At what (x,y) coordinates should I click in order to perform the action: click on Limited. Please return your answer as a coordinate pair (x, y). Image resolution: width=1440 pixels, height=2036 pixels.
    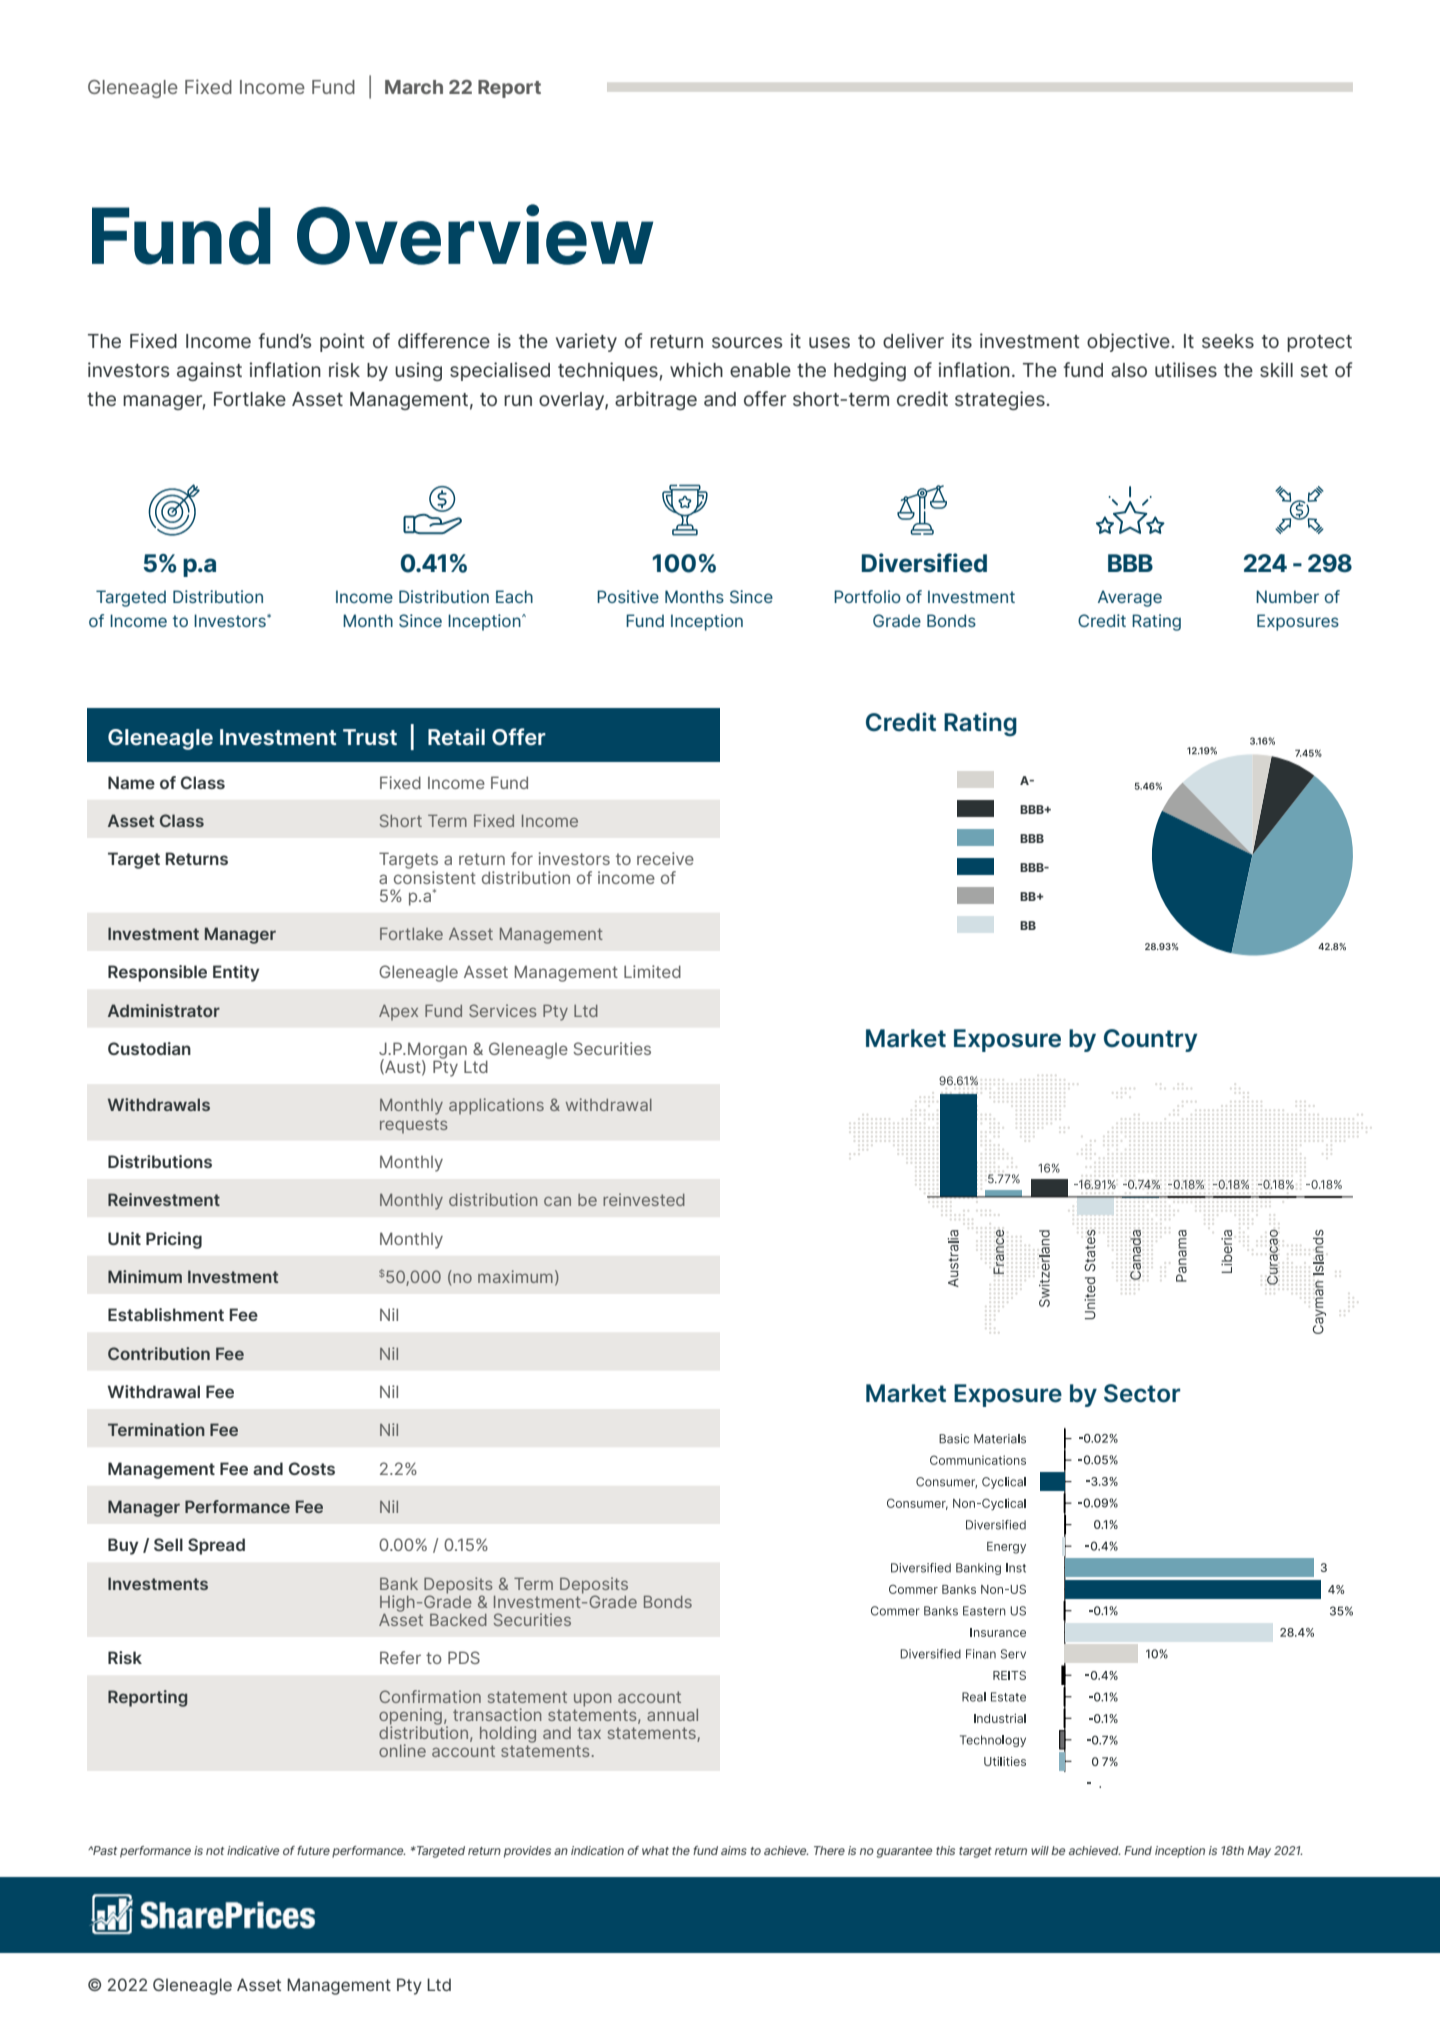
    Looking at the image, I should click on (652, 971).
